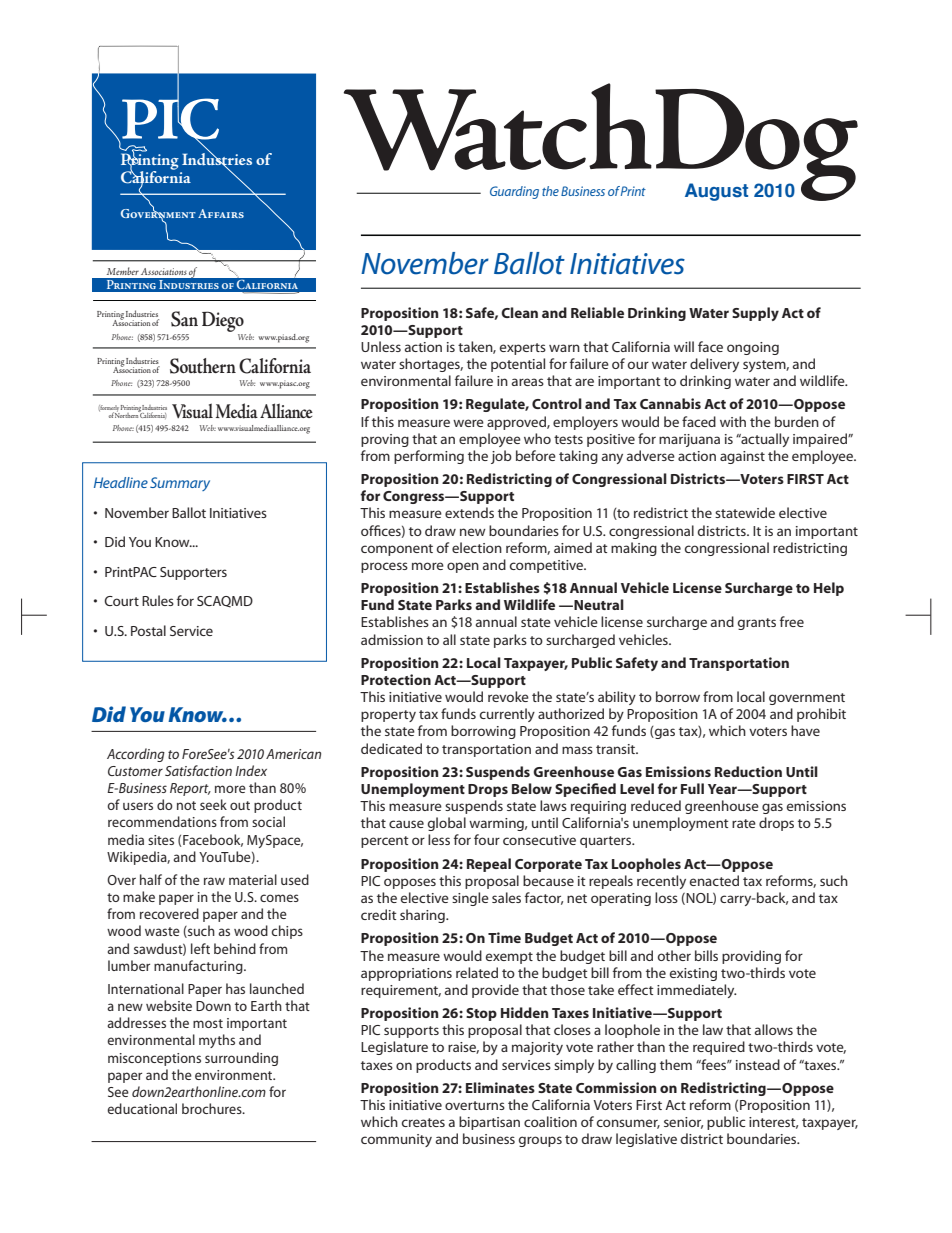 This screenshot has height=1233, width=952. What do you see at coordinates (514, 192) in the screenshot?
I see `Guarding` at bounding box center [514, 192].
